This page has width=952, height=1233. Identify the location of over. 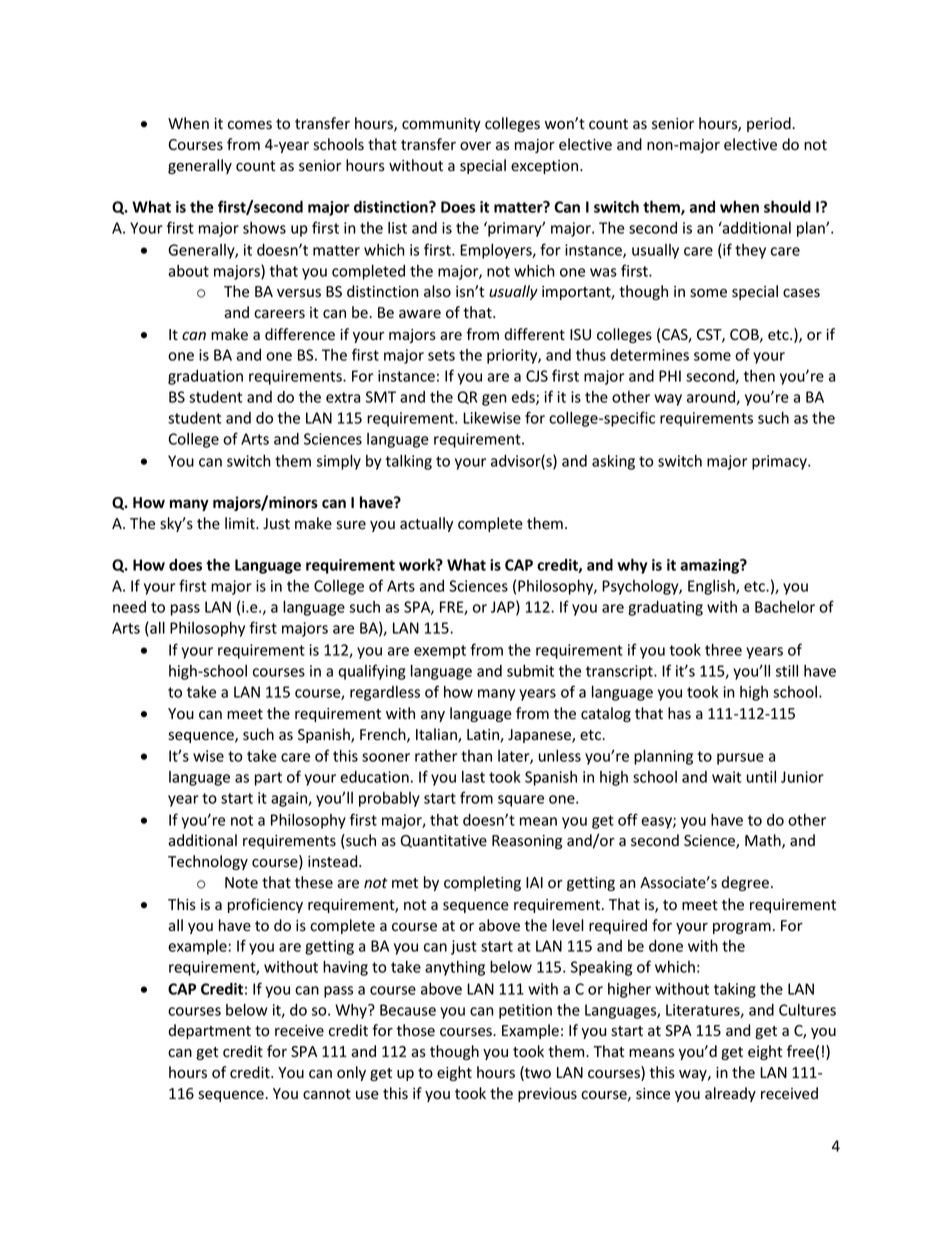
(475, 146).
